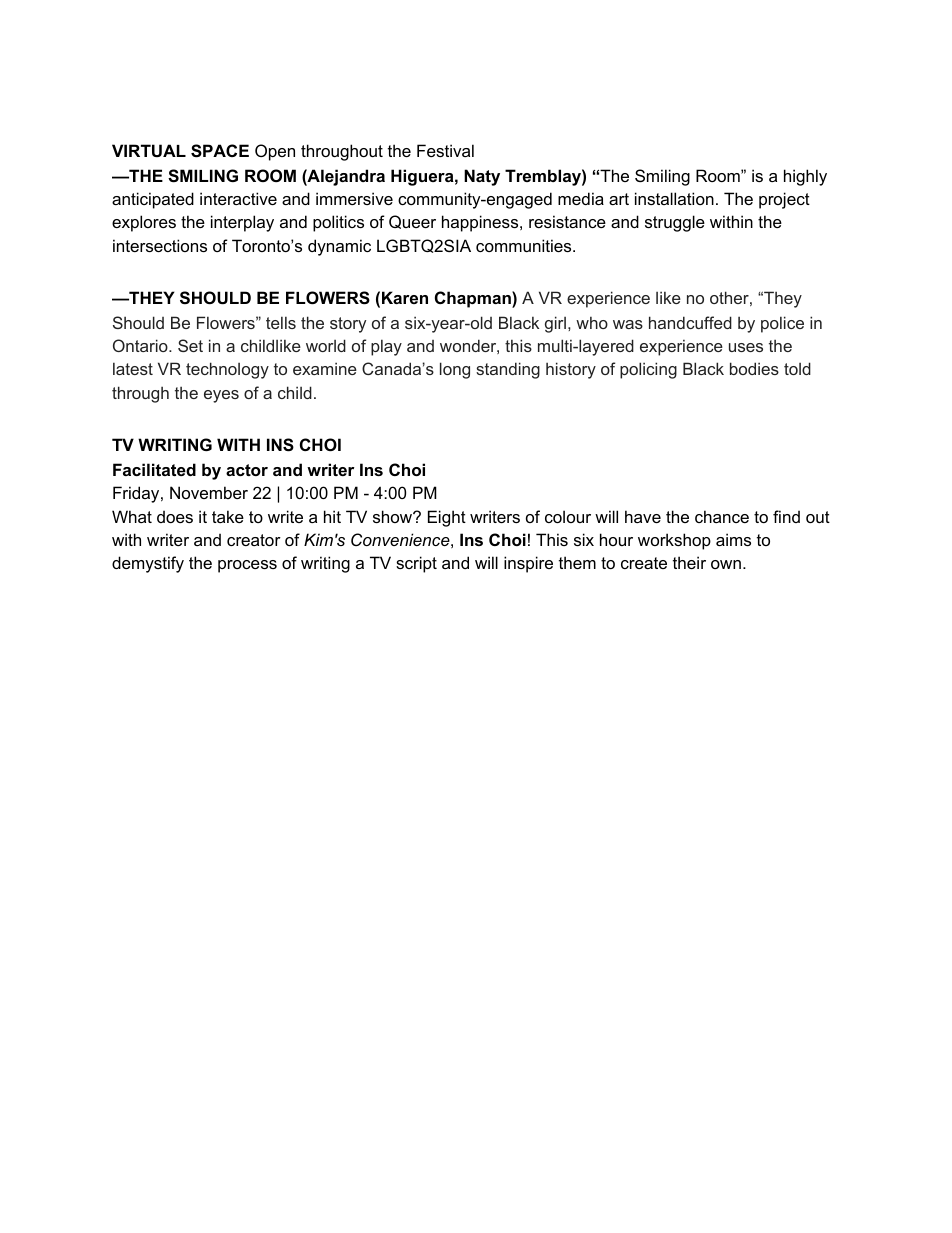 Image resolution: width=952 pixels, height=1233 pixels. I want to click on SPACE, so click(220, 151).
